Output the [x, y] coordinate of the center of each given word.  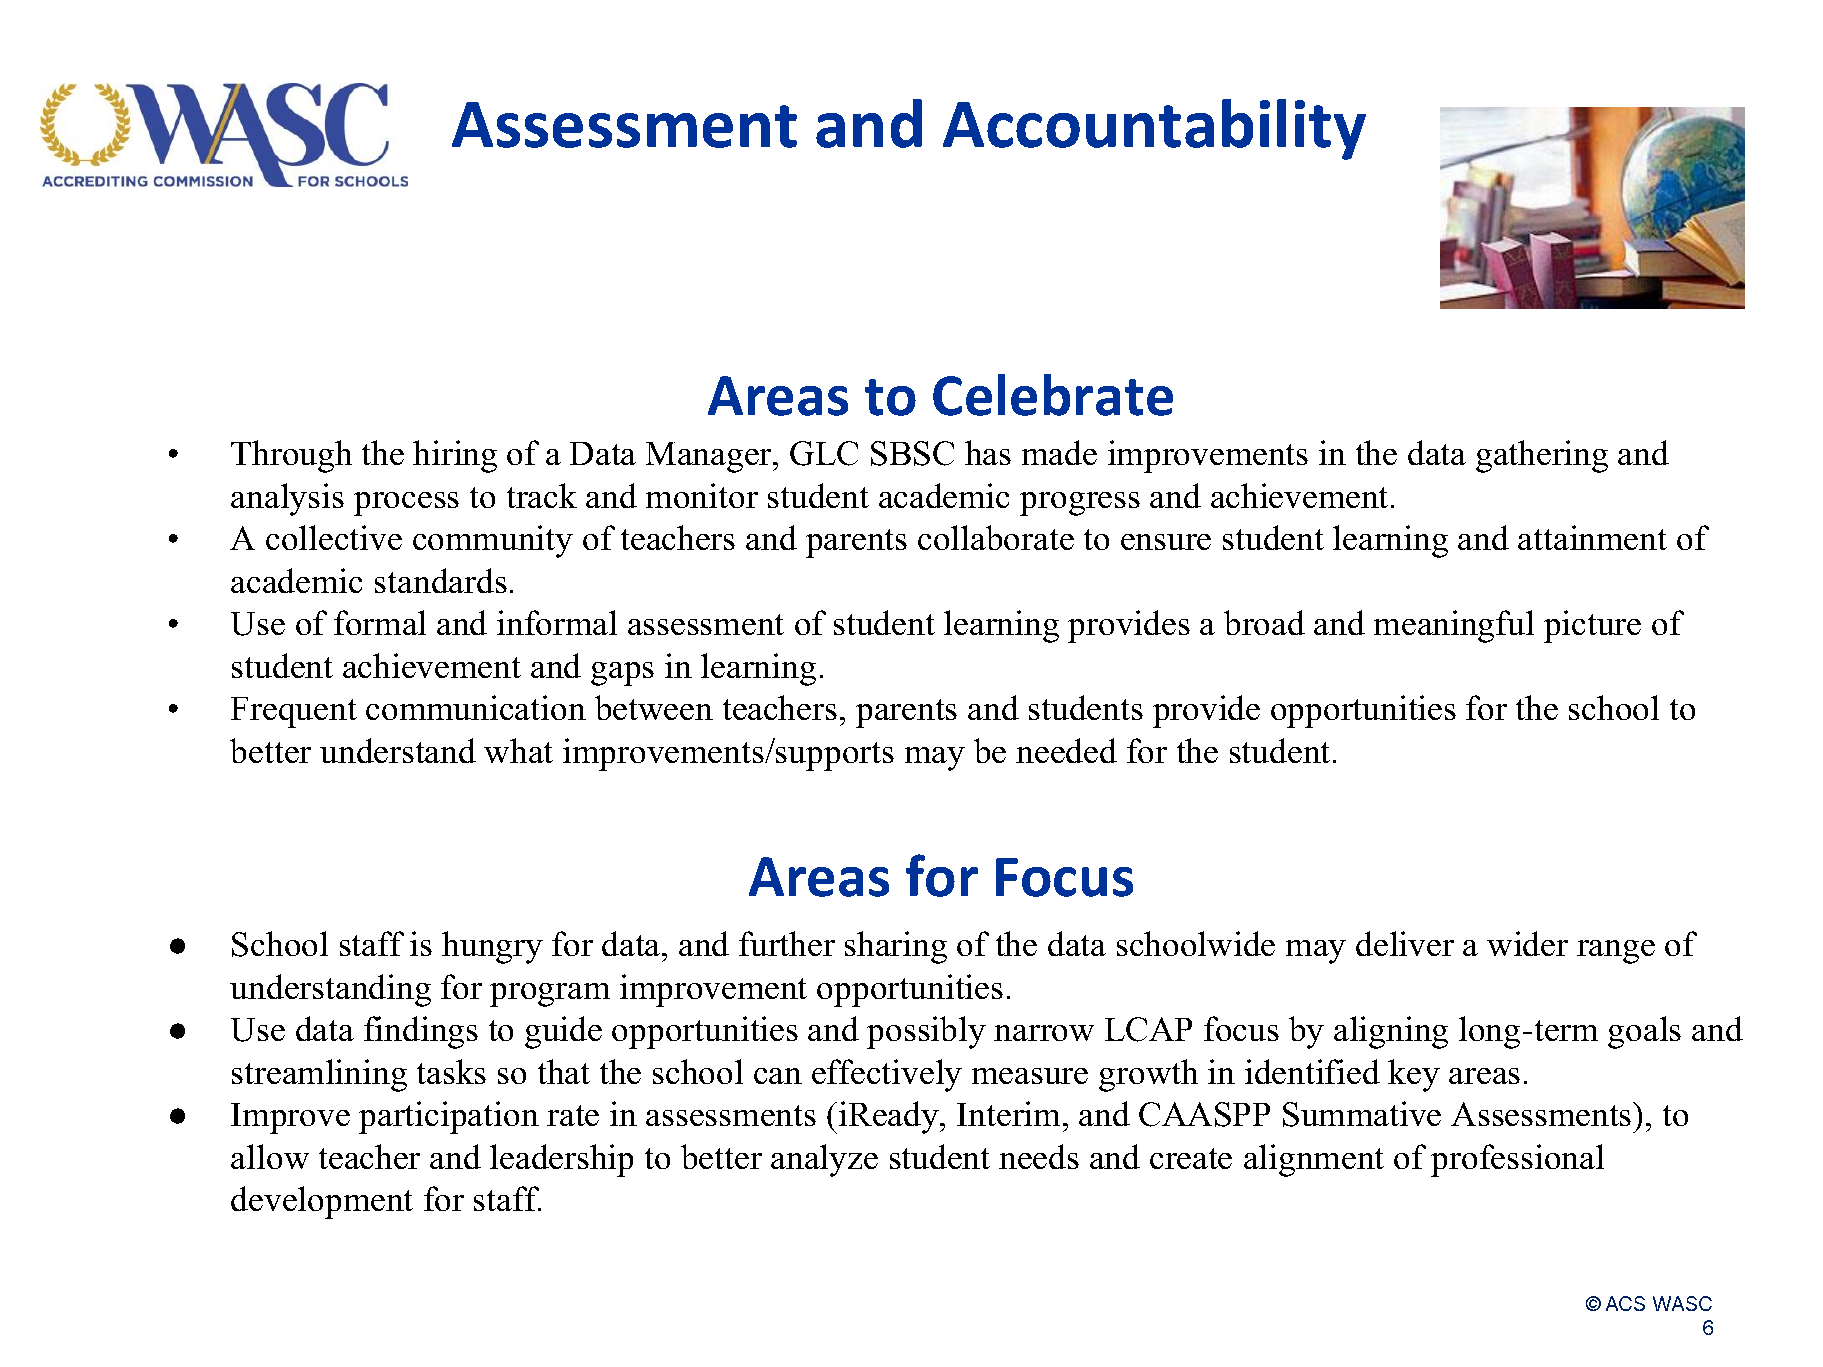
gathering [1542, 456]
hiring [455, 456]
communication [476, 707]
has [988, 452]
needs [1039, 1156]
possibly [926, 1032]
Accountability [1154, 129]
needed [1066, 750]
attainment [1592, 537]
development [322, 1202]
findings [421, 1032]
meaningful [1454, 626]
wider [1527, 943]
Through [291, 456]
